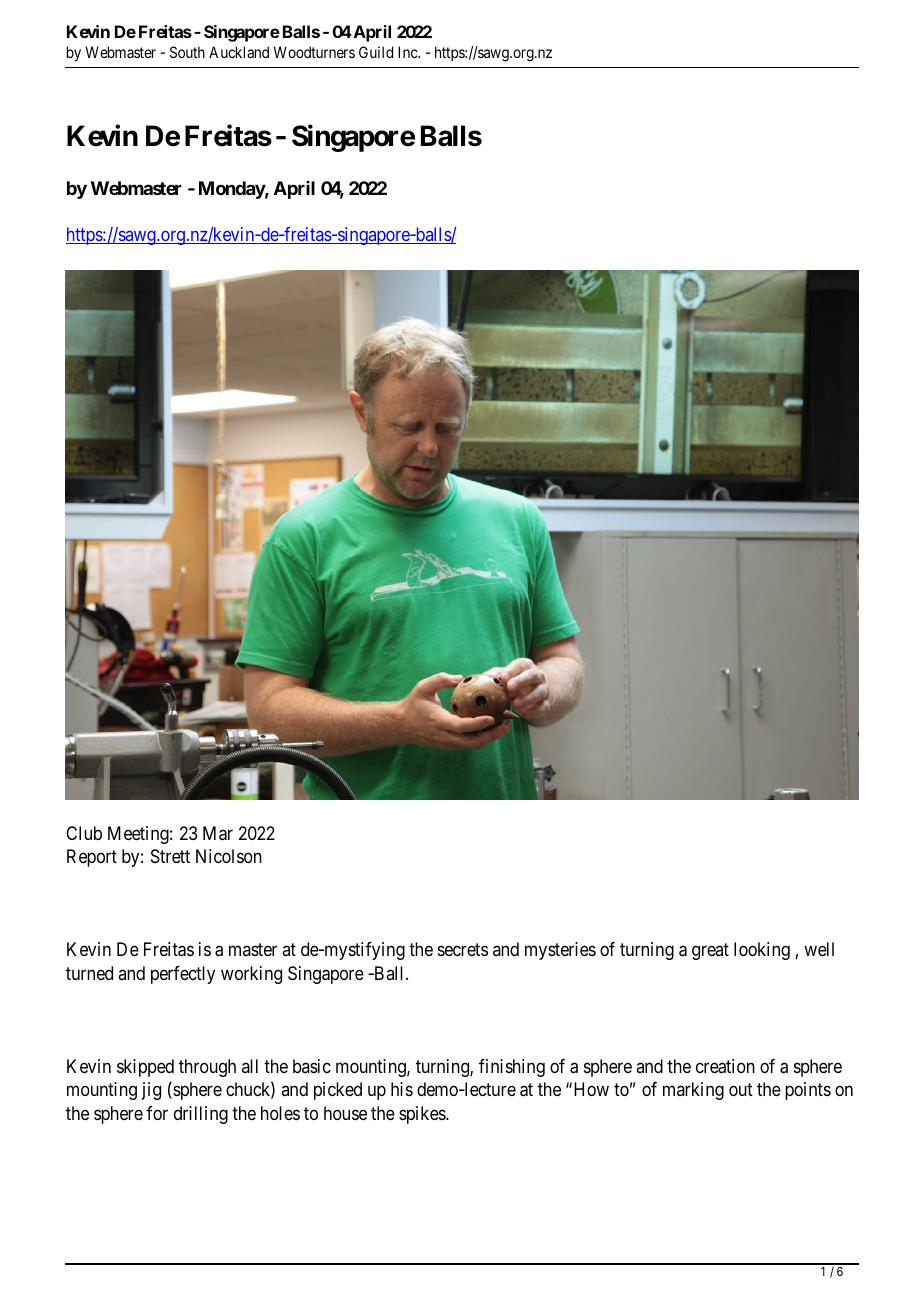  What do you see at coordinates (463, 950) in the screenshot?
I see `secrets` at bounding box center [463, 950].
